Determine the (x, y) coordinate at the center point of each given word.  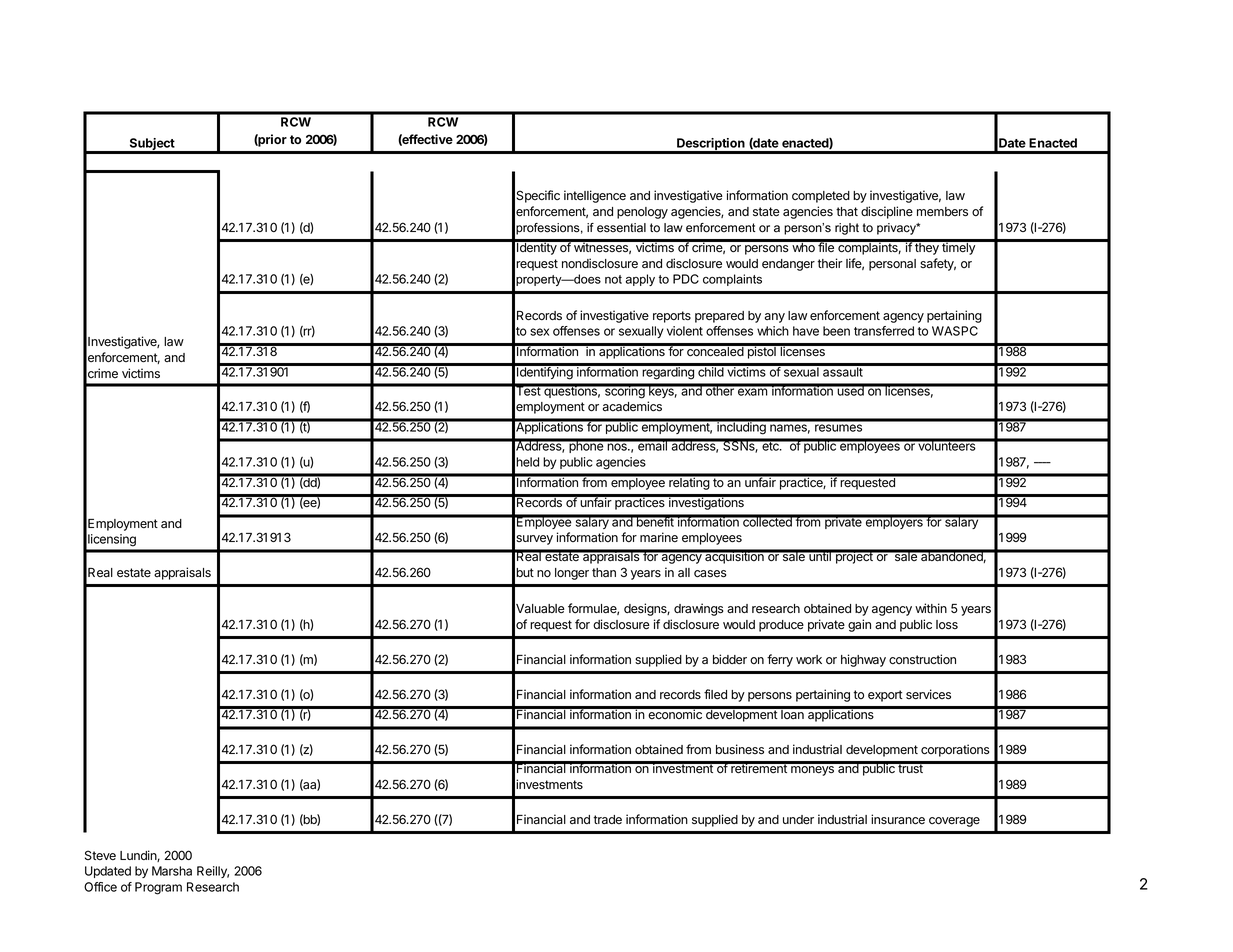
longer (572, 574)
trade (607, 819)
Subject (152, 145)
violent (685, 331)
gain (859, 625)
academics (632, 406)
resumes (838, 428)
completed (821, 197)
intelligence (595, 196)
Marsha (172, 871)
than (604, 573)
